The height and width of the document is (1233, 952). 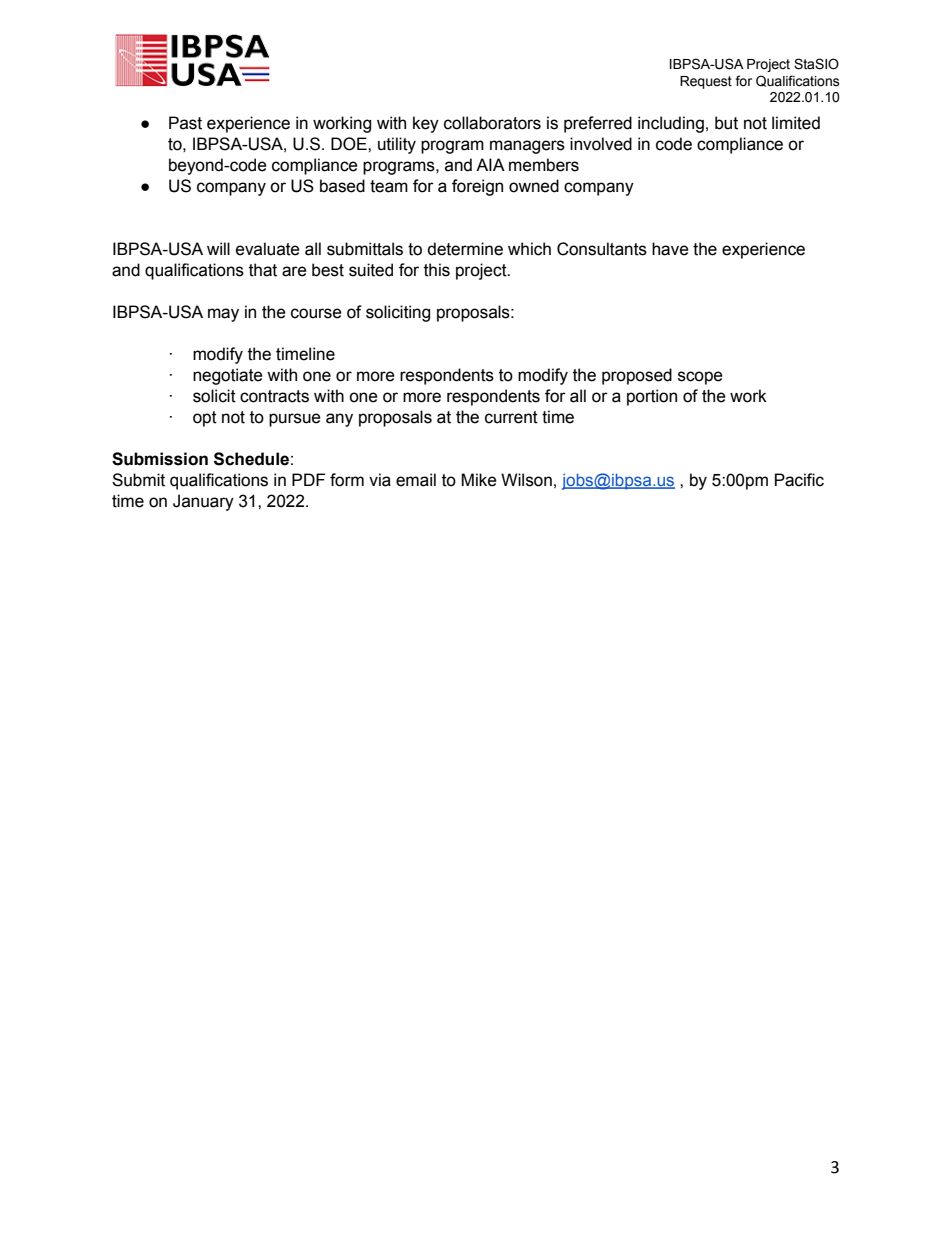 I want to click on January, so click(x=203, y=502).
